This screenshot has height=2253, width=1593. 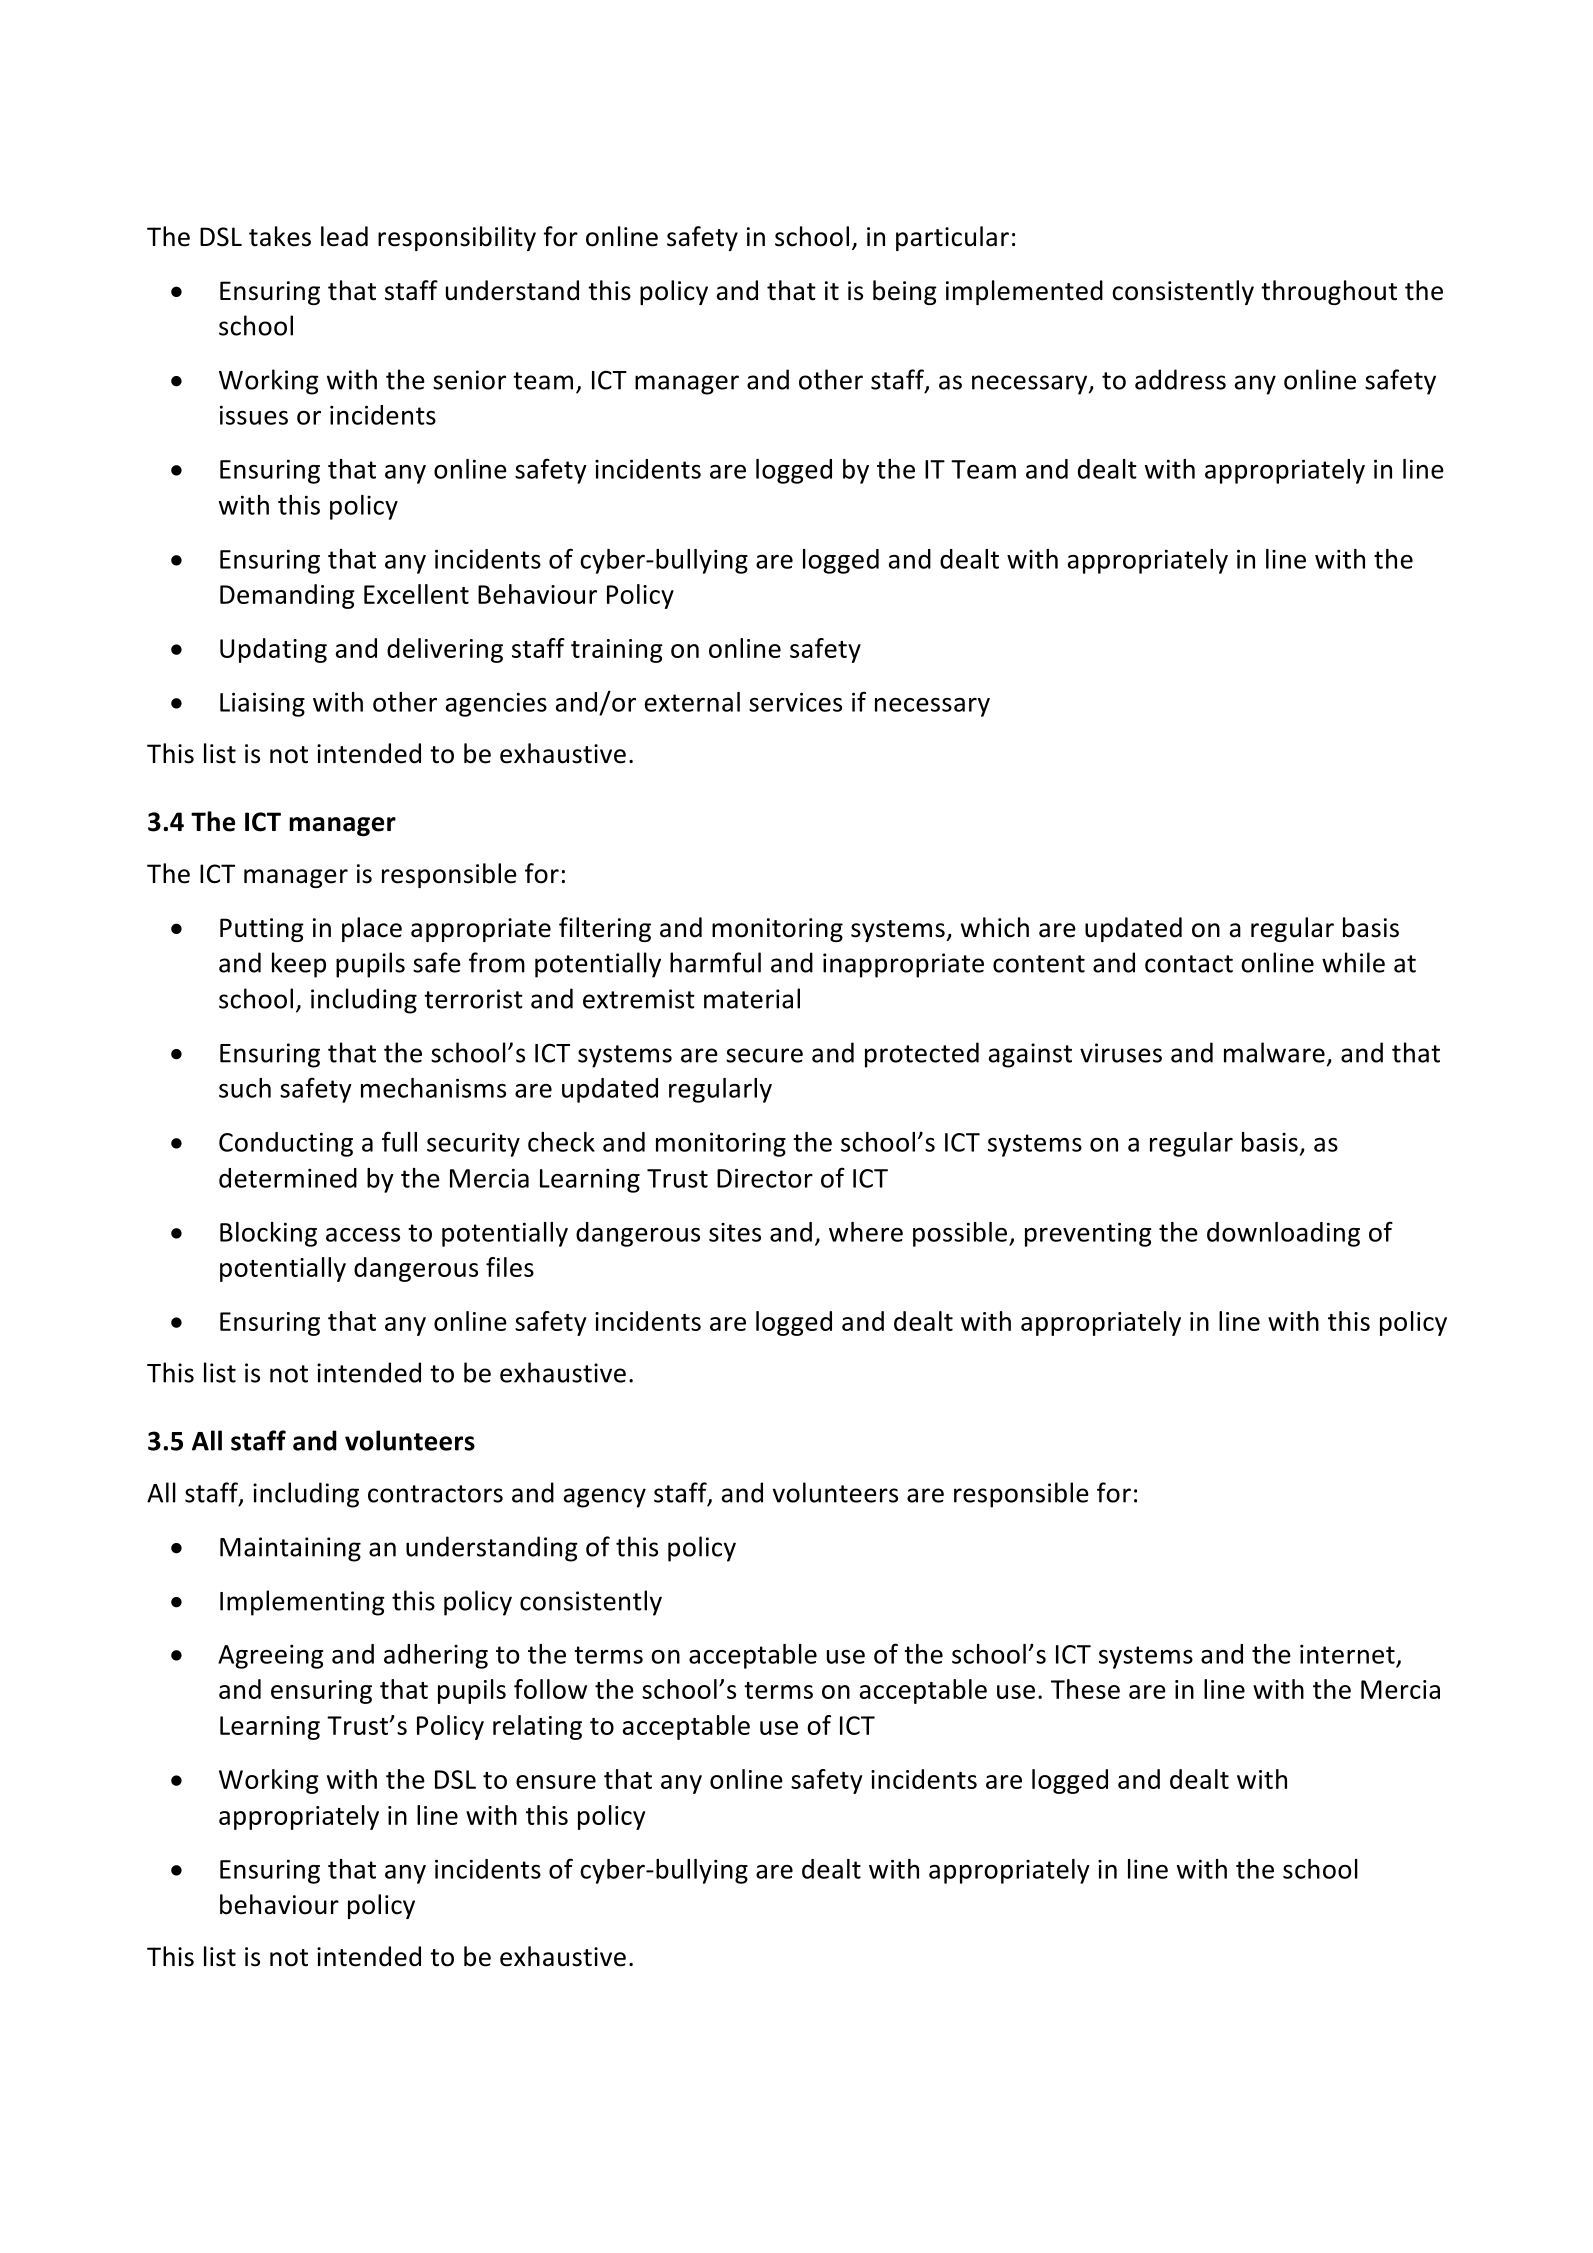 I want to click on contact, so click(x=1189, y=964).
